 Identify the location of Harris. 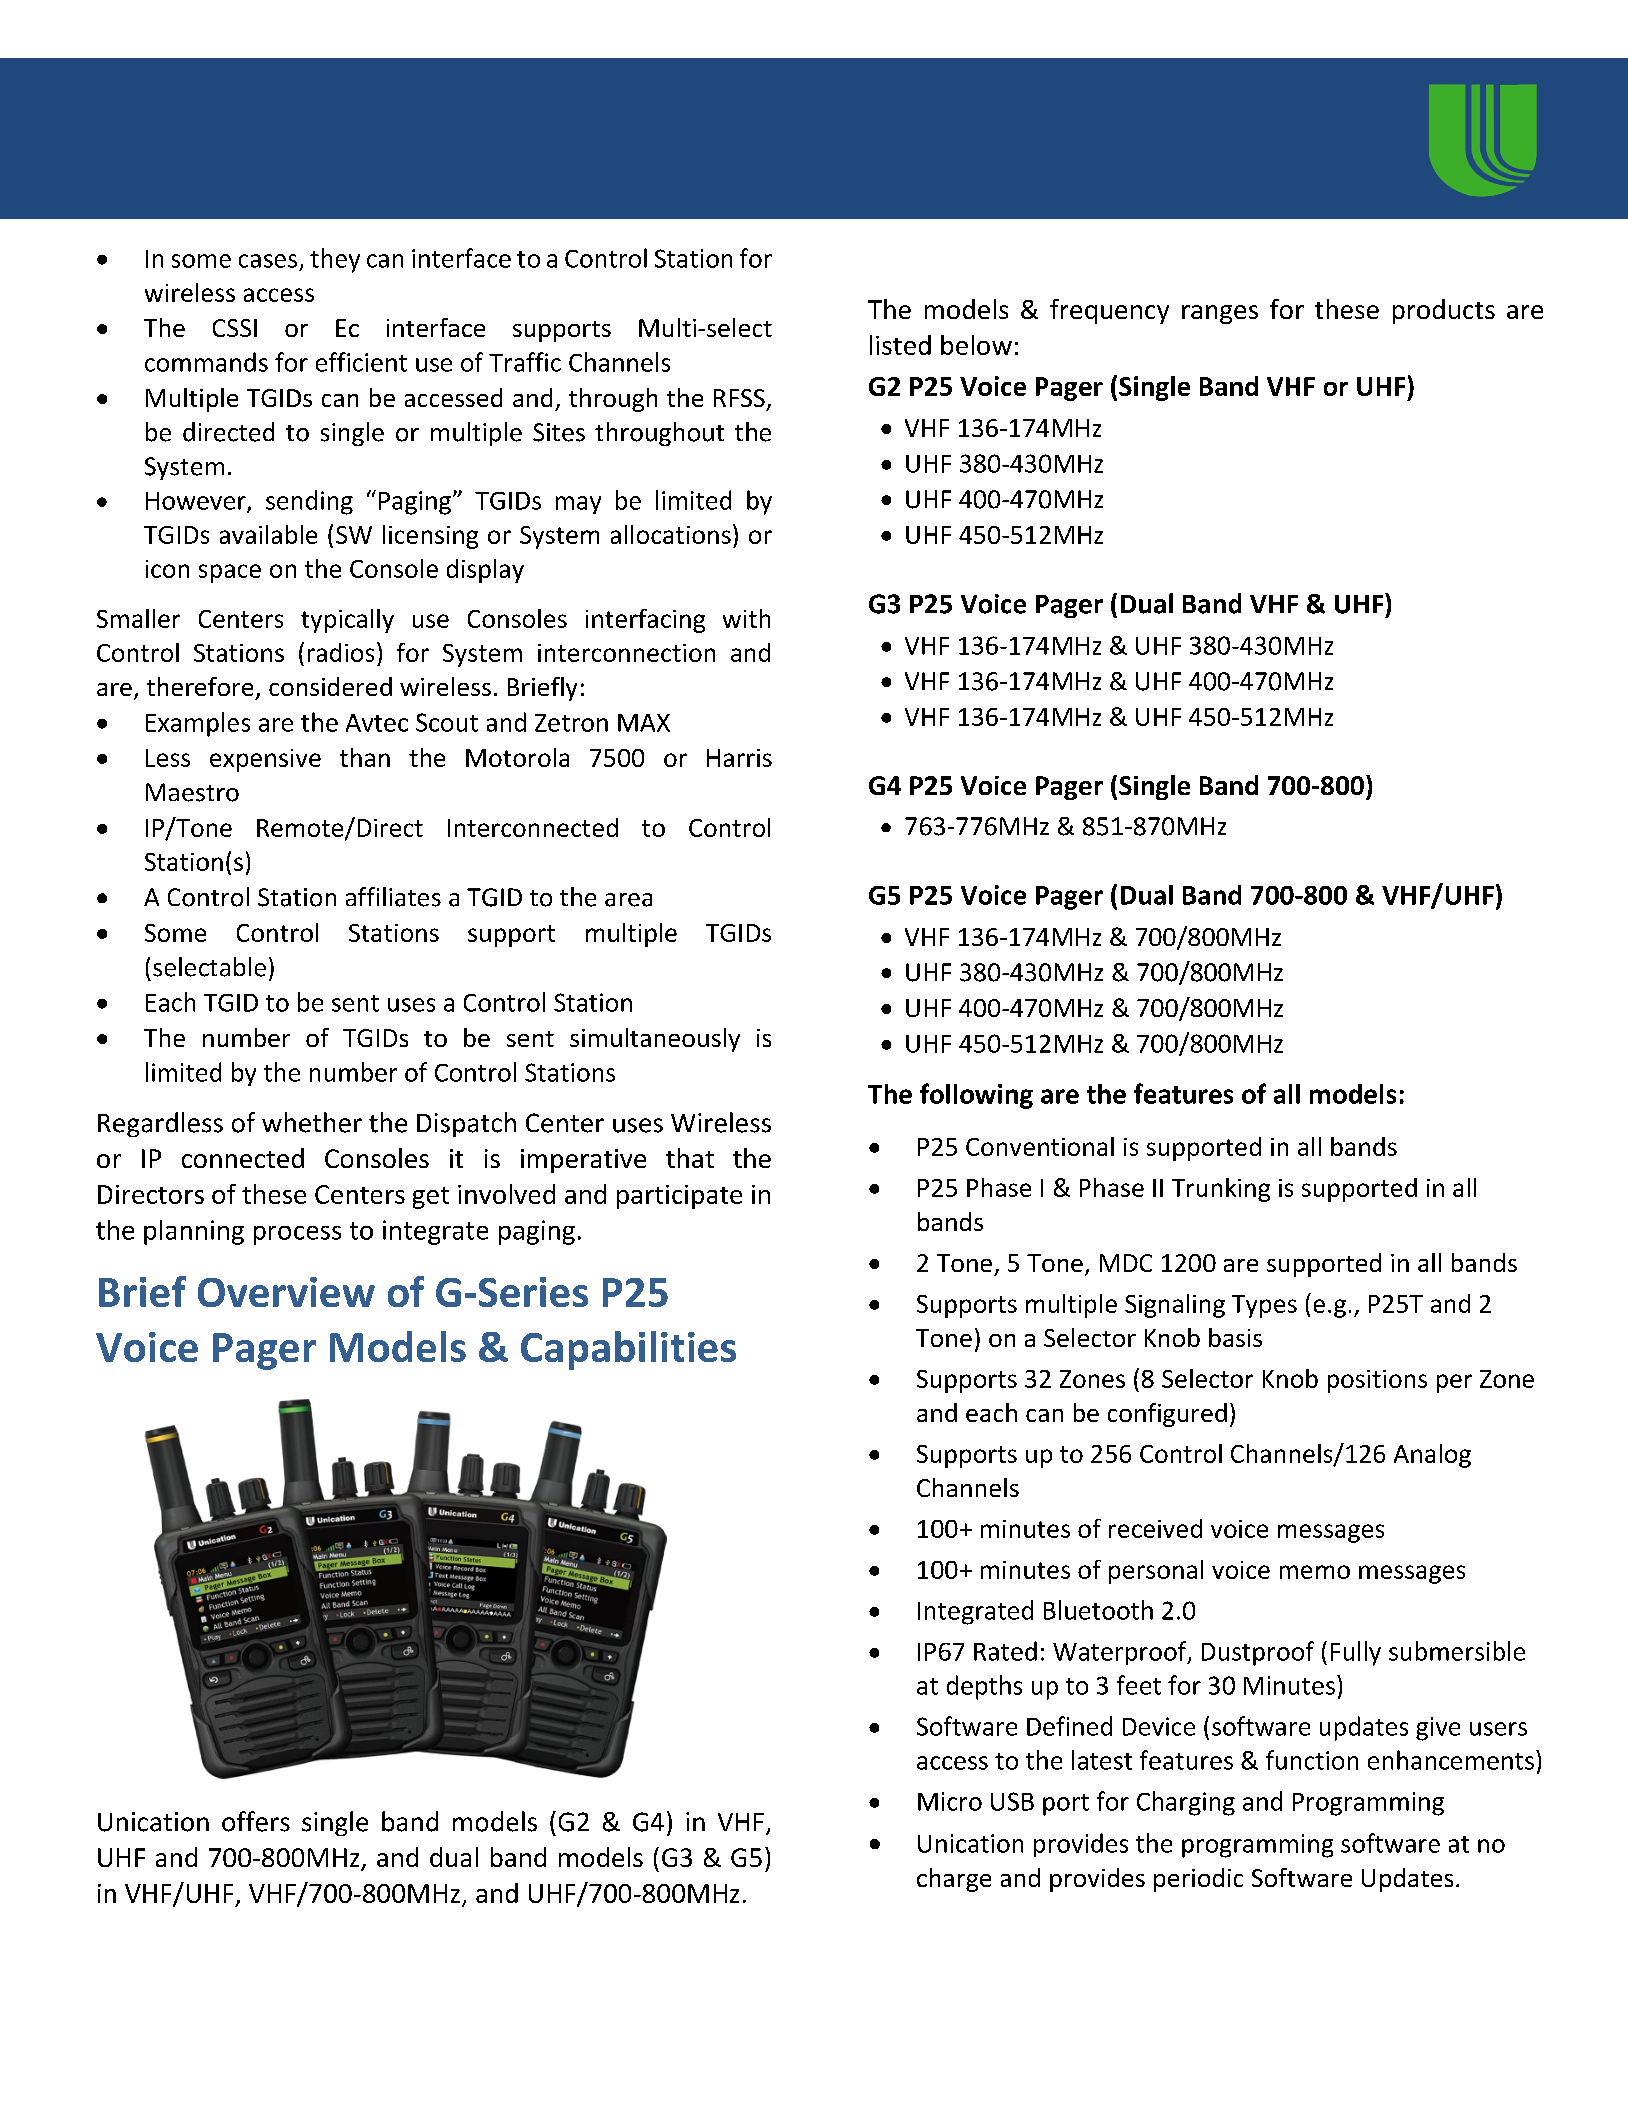
(739, 758).
